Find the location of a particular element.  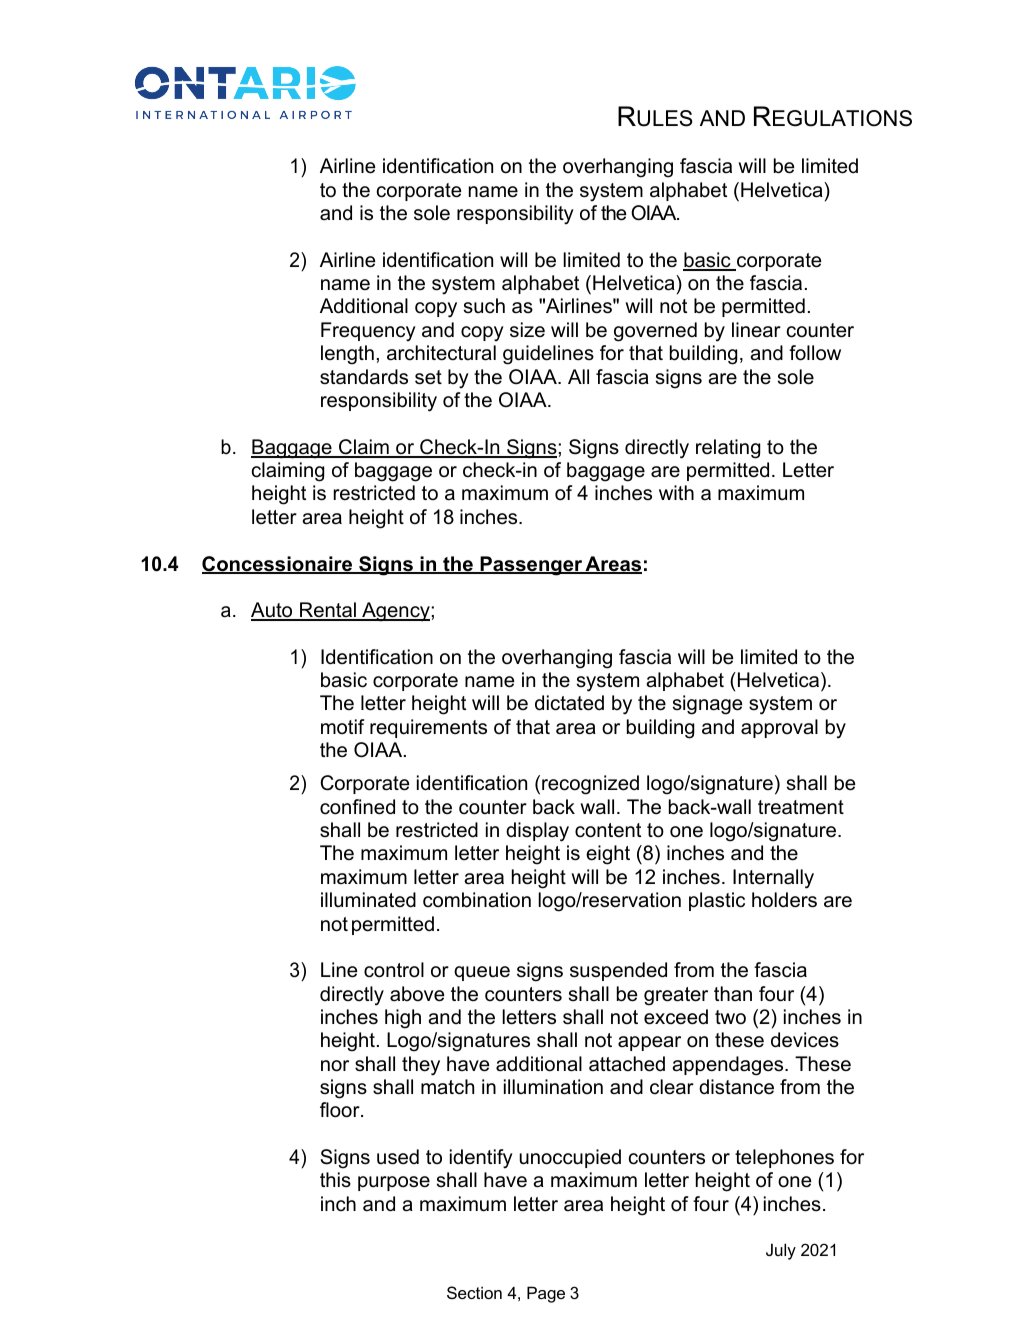

confined is located at coordinates (357, 807).
